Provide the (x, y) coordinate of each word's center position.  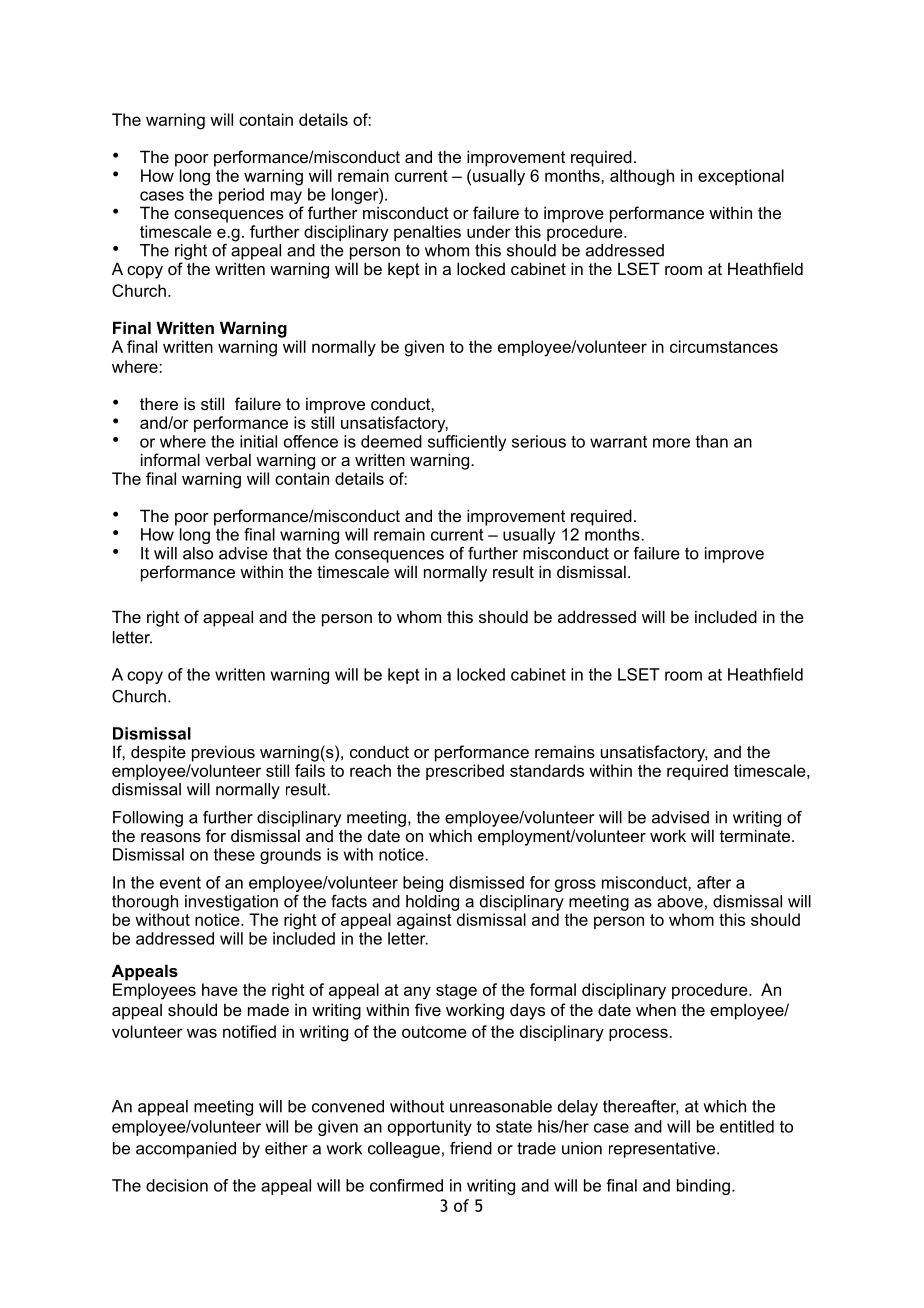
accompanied (186, 1150)
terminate (755, 835)
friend (471, 1148)
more (671, 443)
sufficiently (467, 441)
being (423, 884)
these (234, 854)
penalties (427, 233)
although (642, 177)
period (241, 196)
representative (663, 1150)
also (198, 553)
